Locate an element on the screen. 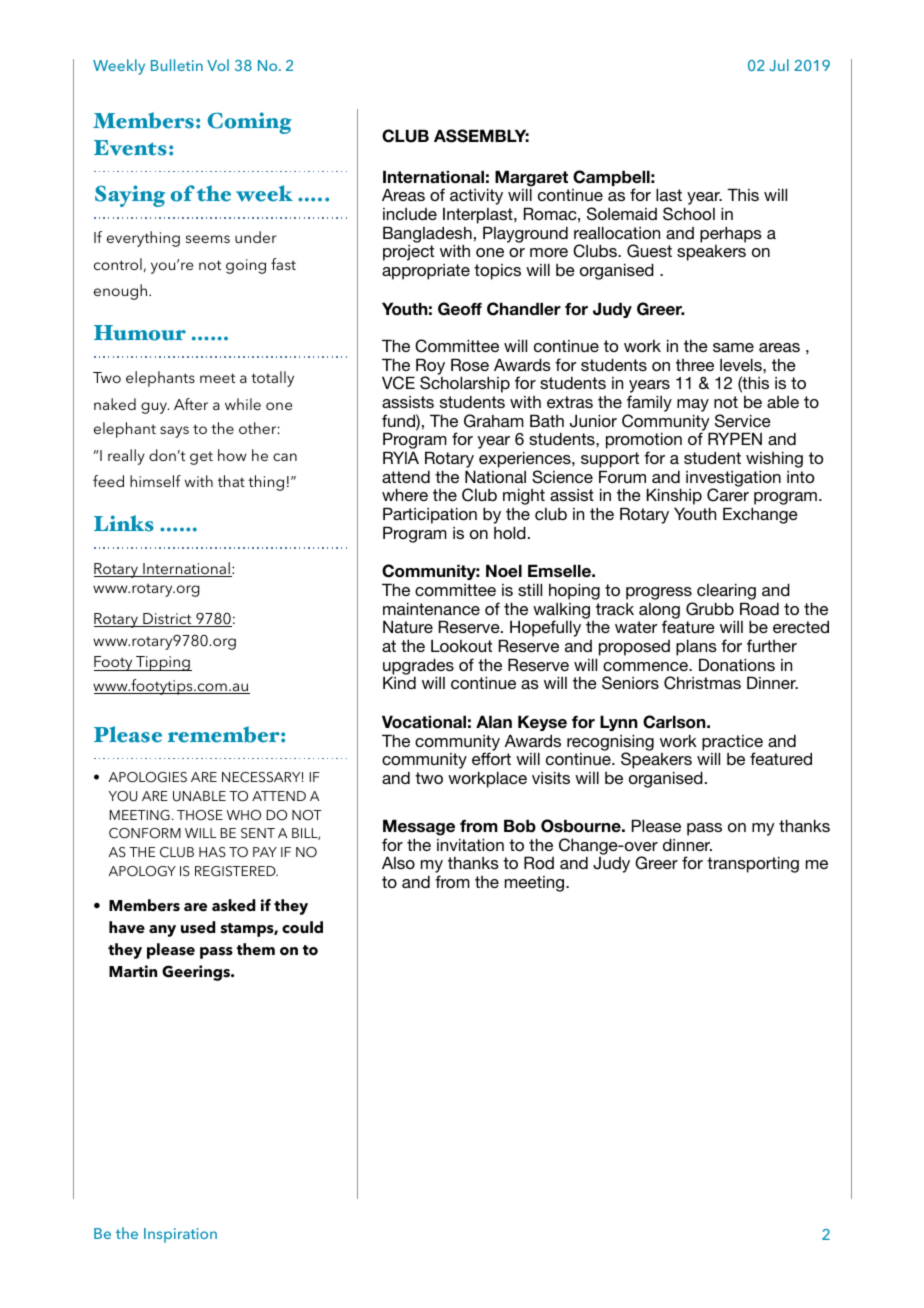 The image size is (924, 1308). Bulletin is located at coordinates (177, 65).
